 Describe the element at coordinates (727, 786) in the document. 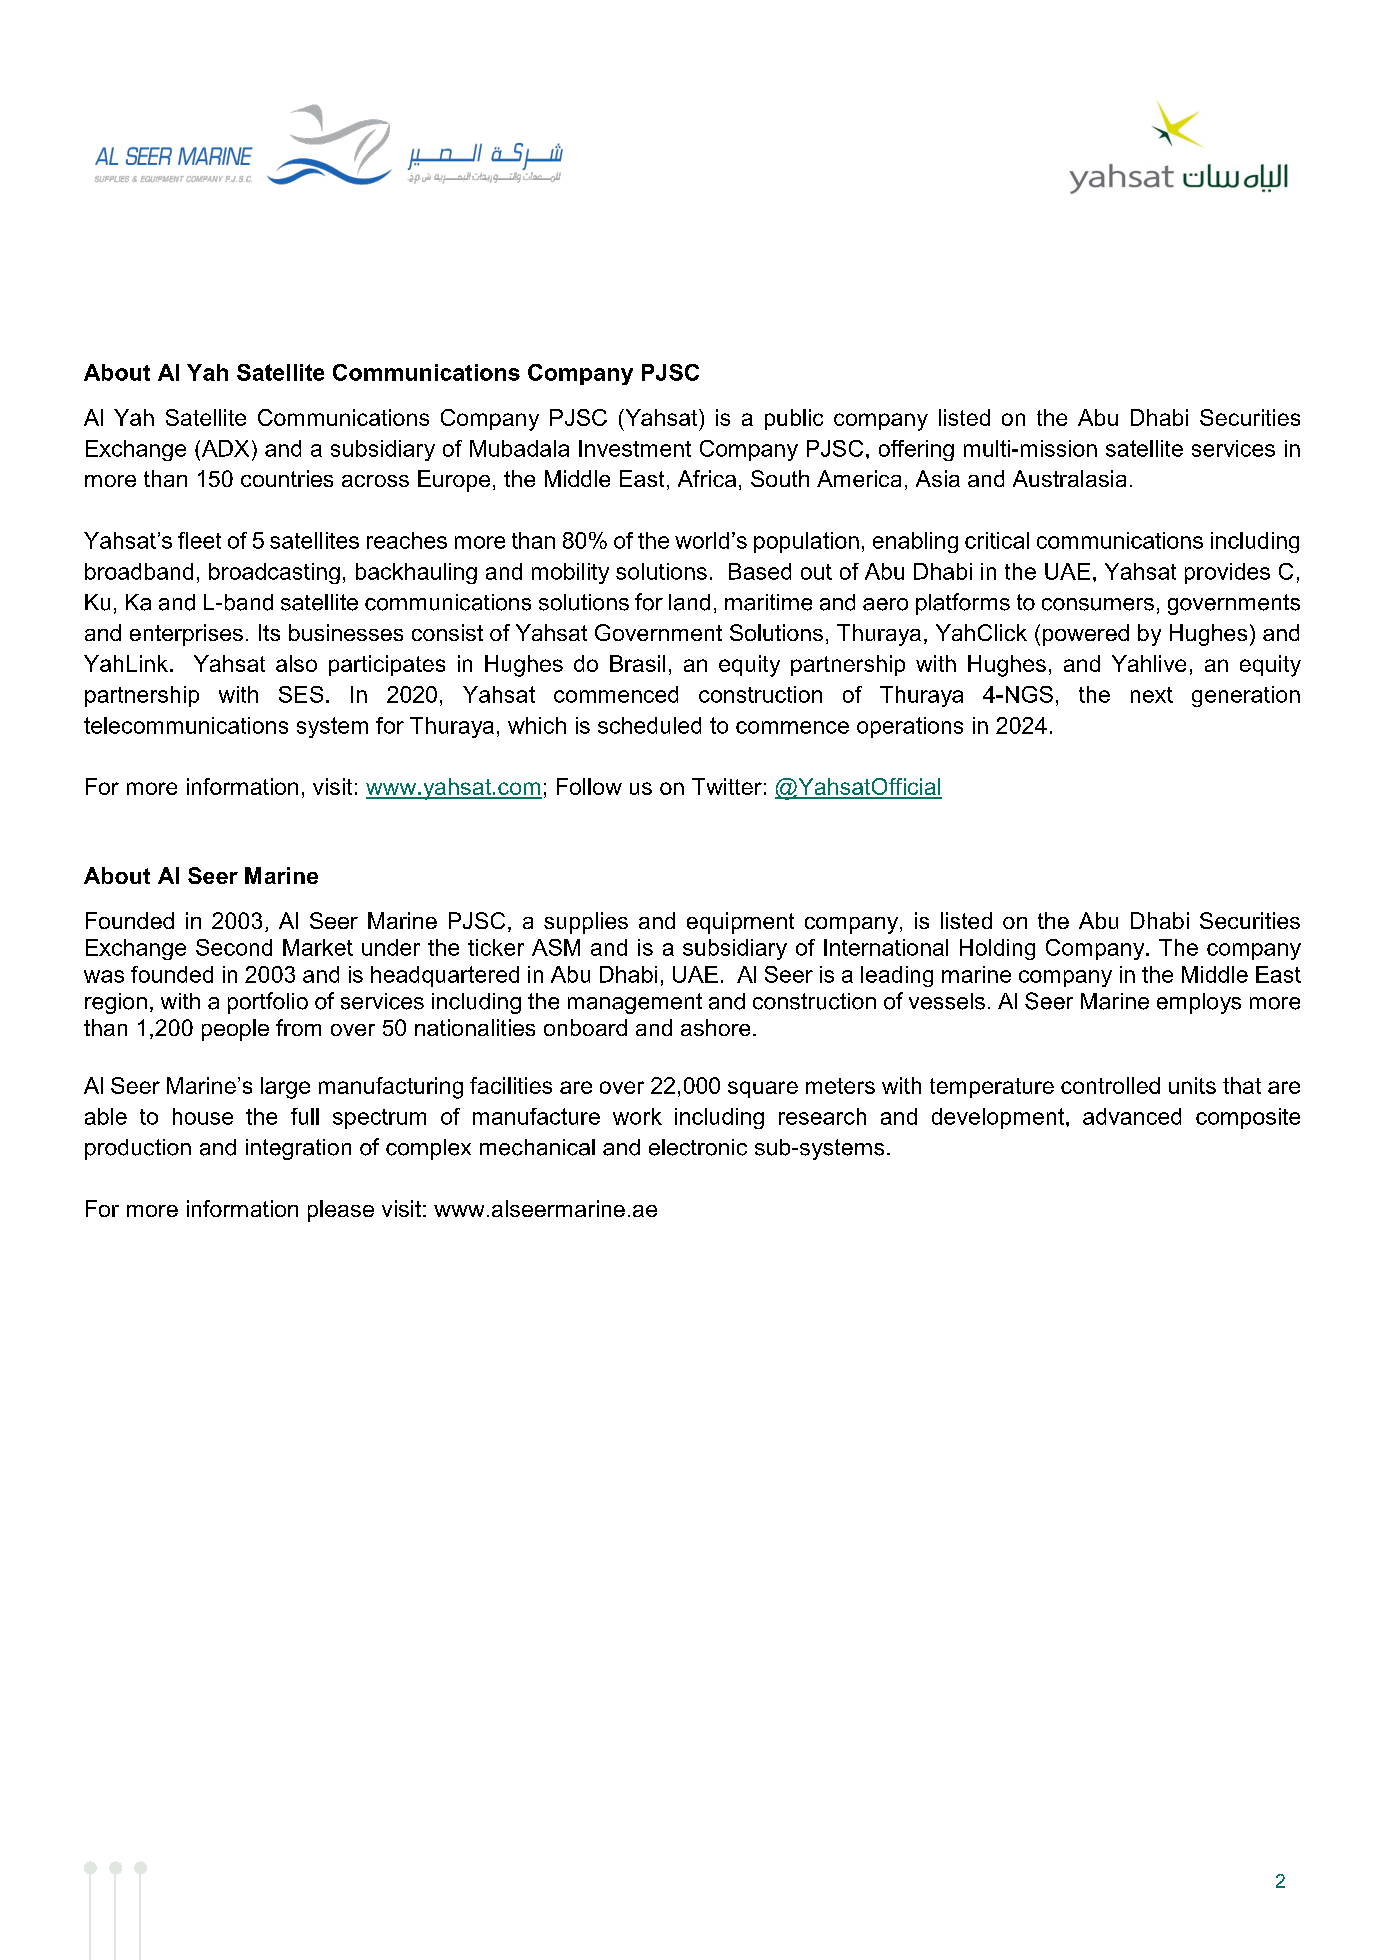

I see `Twitter` at that location.
